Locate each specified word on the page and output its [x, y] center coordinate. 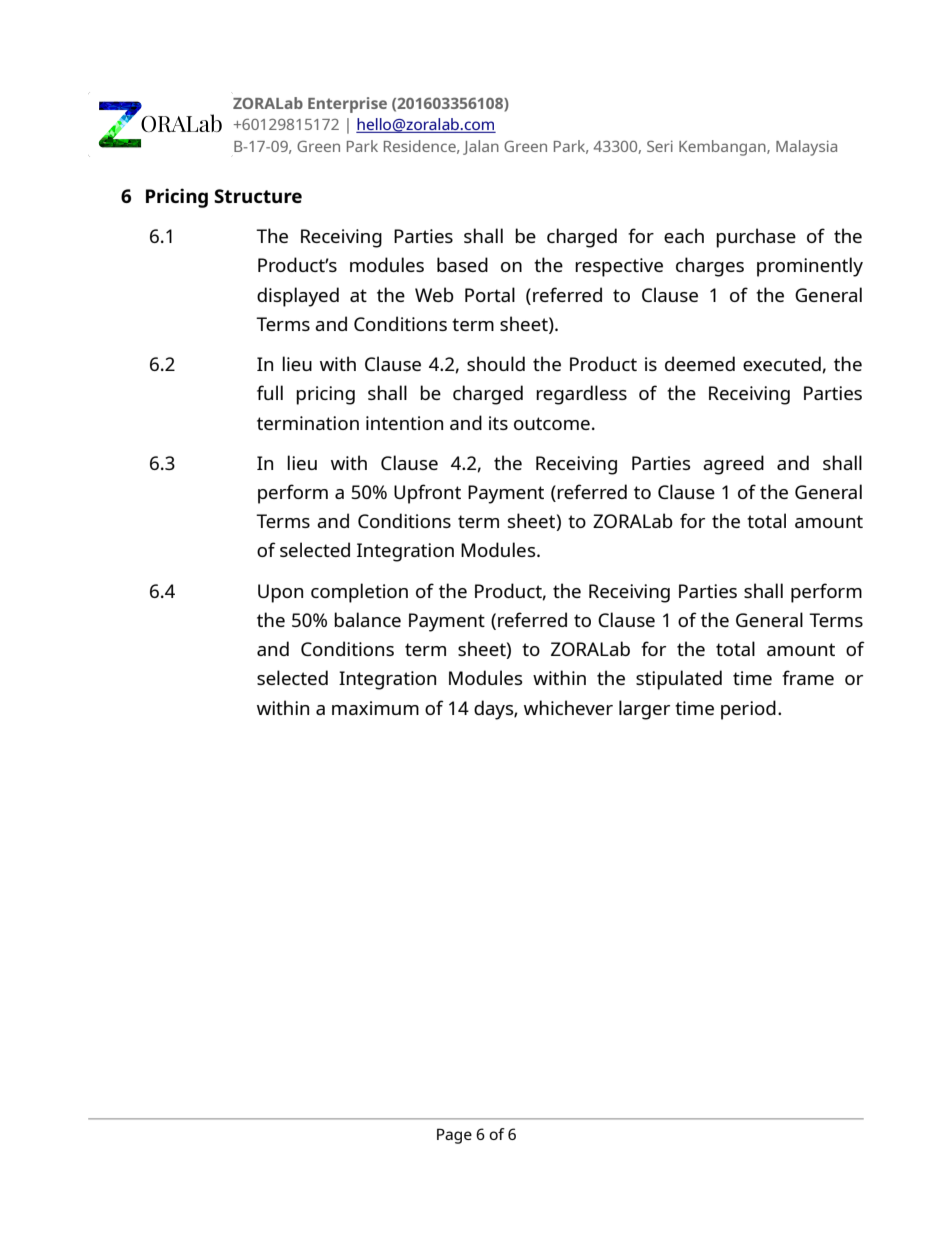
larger [644, 710]
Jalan [481, 147]
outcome [552, 423]
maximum [375, 708]
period [748, 710]
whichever [568, 707]
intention [404, 423]
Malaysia [806, 148]
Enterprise [347, 105]
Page [454, 1136]
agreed [733, 465]
